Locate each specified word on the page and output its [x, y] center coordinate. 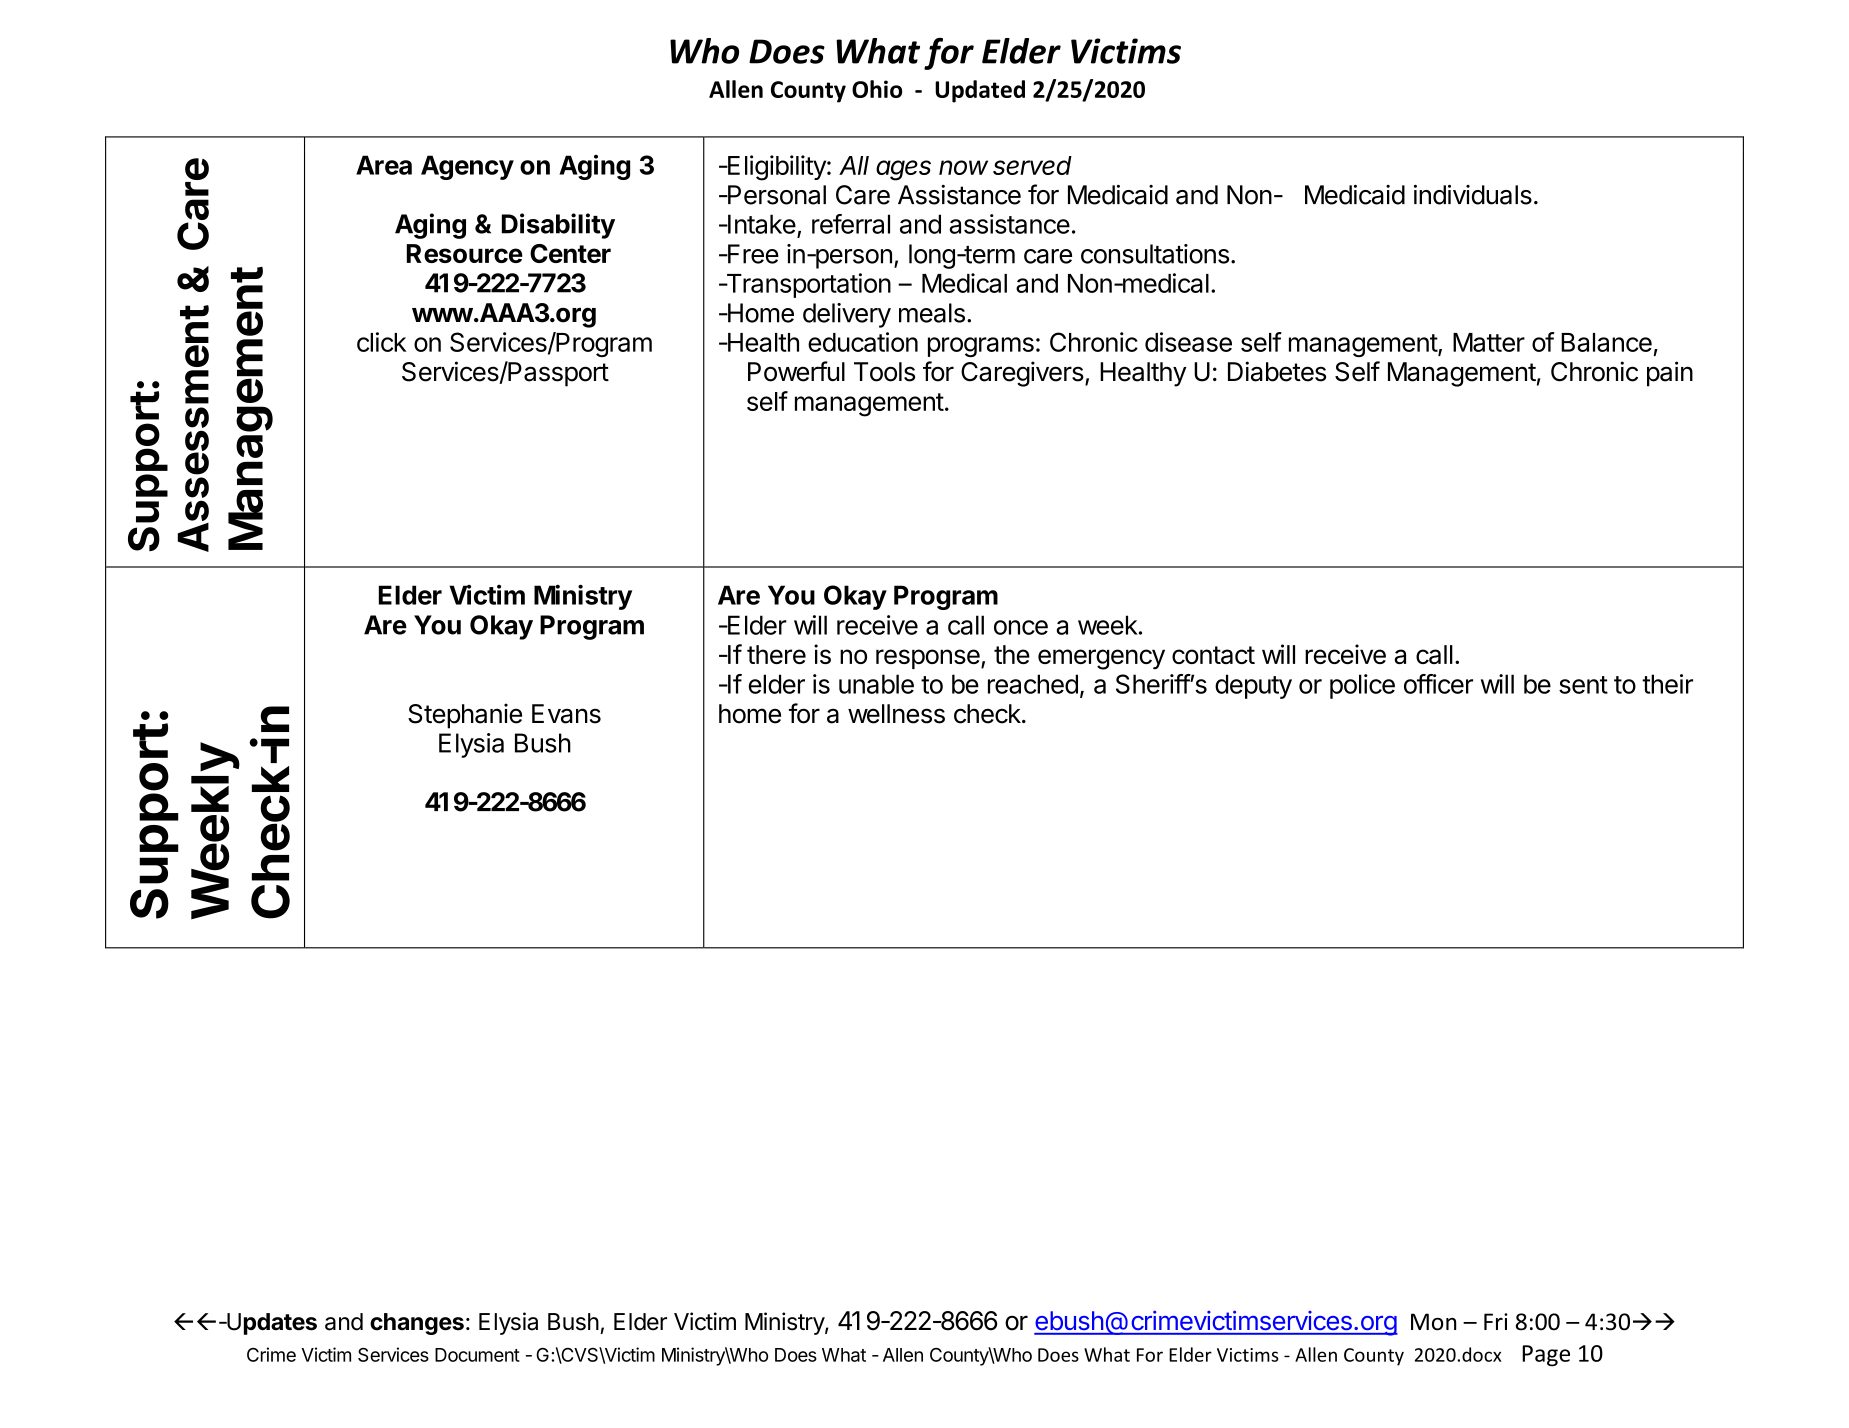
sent [1583, 685]
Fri [1496, 1321]
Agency [467, 167]
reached [1033, 684]
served [1032, 165]
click [381, 342]
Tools [884, 372]
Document [477, 1355]
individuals [1473, 195]
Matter [1489, 342]
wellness [896, 714]
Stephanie [465, 716]
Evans [566, 714]
